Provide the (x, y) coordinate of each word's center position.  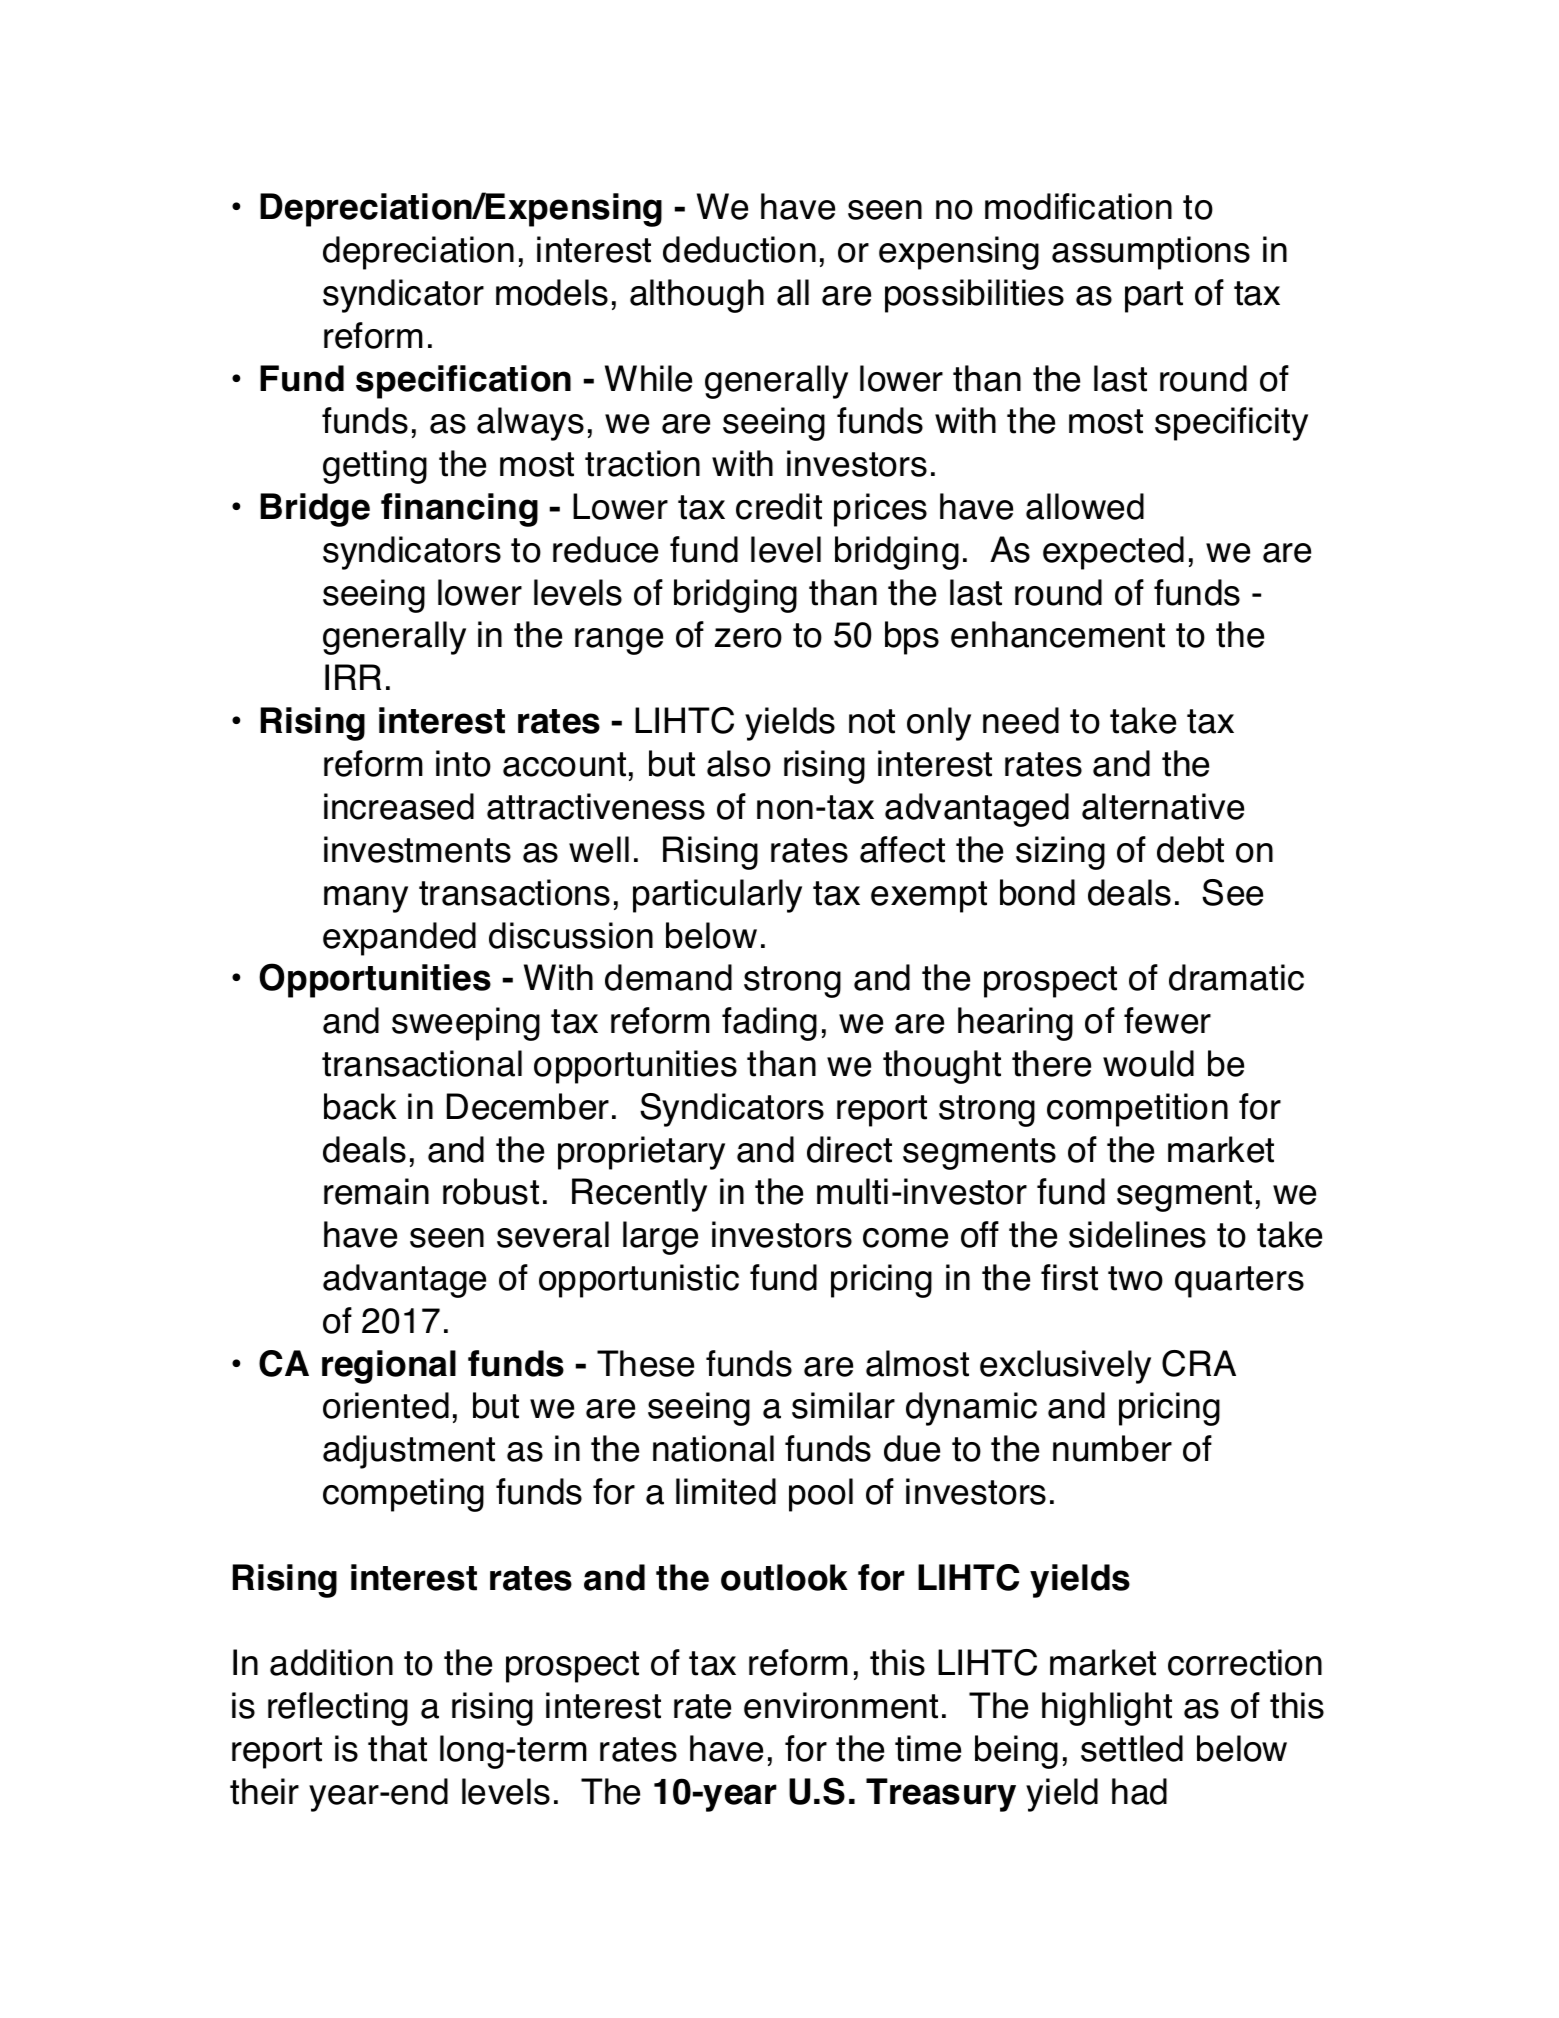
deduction (739, 249)
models (552, 292)
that (397, 1748)
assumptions (1151, 253)
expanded (399, 939)
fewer (1167, 1020)
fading (769, 1024)
